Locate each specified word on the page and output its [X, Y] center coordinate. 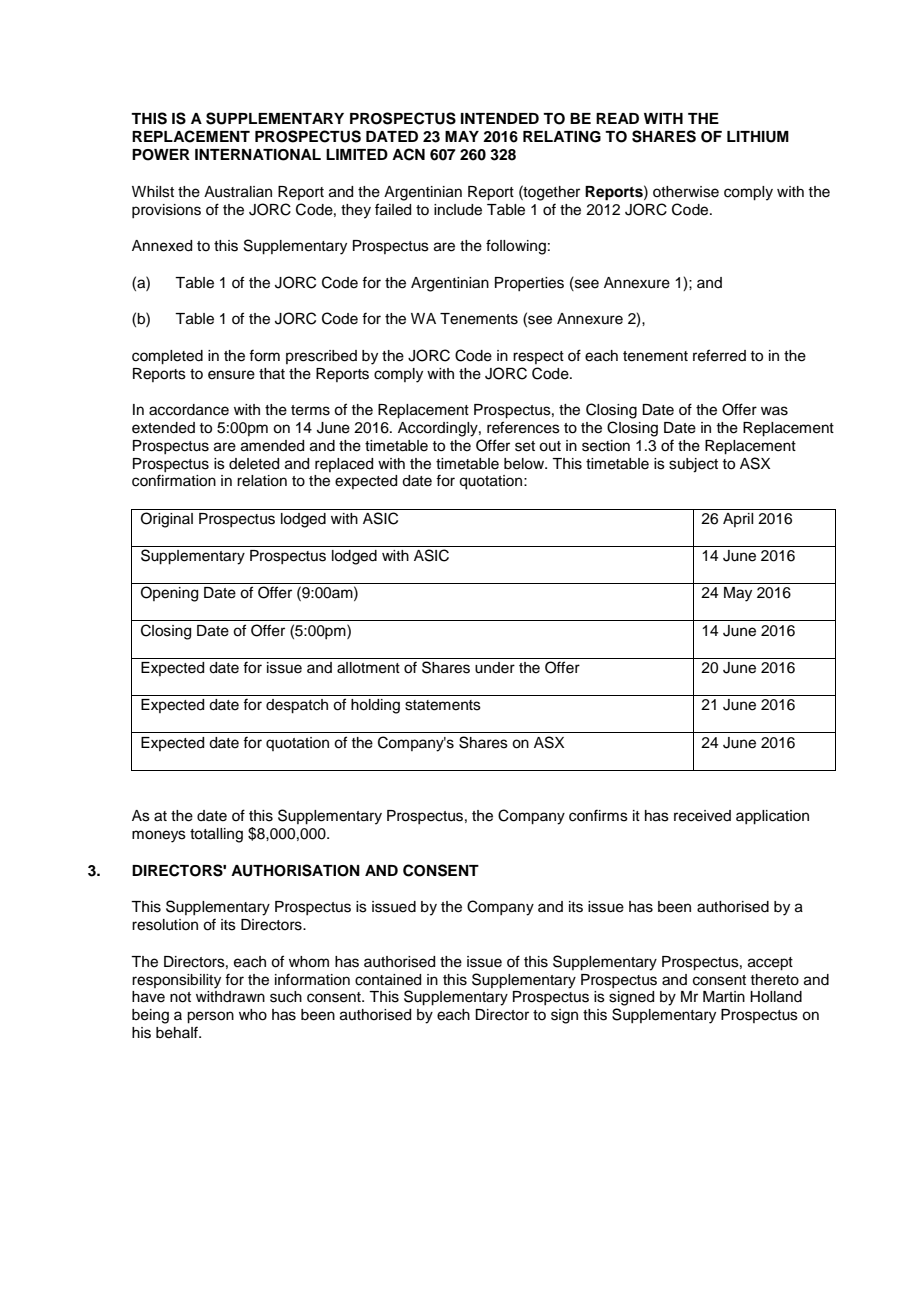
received [702, 816]
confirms [598, 815]
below [525, 464]
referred [719, 355]
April [738, 520]
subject [693, 465]
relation [262, 481]
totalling [216, 835]
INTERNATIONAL [258, 155]
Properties [529, 284]
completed [167, 357]
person [210, 1017]
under [495, 668]
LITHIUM [758, 137]
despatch [297, 706]
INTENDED [500, 118]
